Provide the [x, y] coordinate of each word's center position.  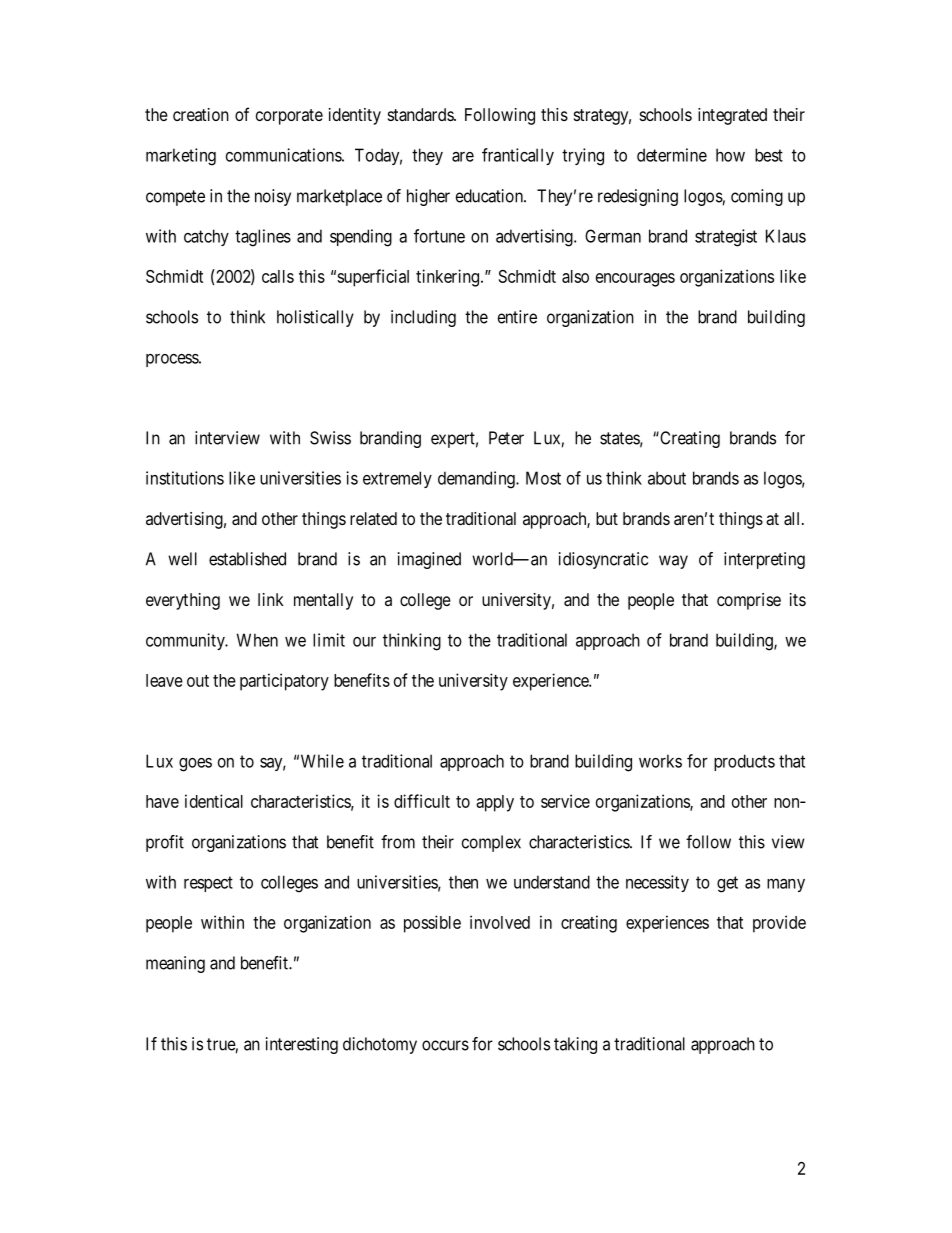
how [730, 155]
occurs [445, 1045]
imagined [429, 560]
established [247, 559]
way [673, 562]
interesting [302, 1045]
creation [201, 114]
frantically [518, 156]
